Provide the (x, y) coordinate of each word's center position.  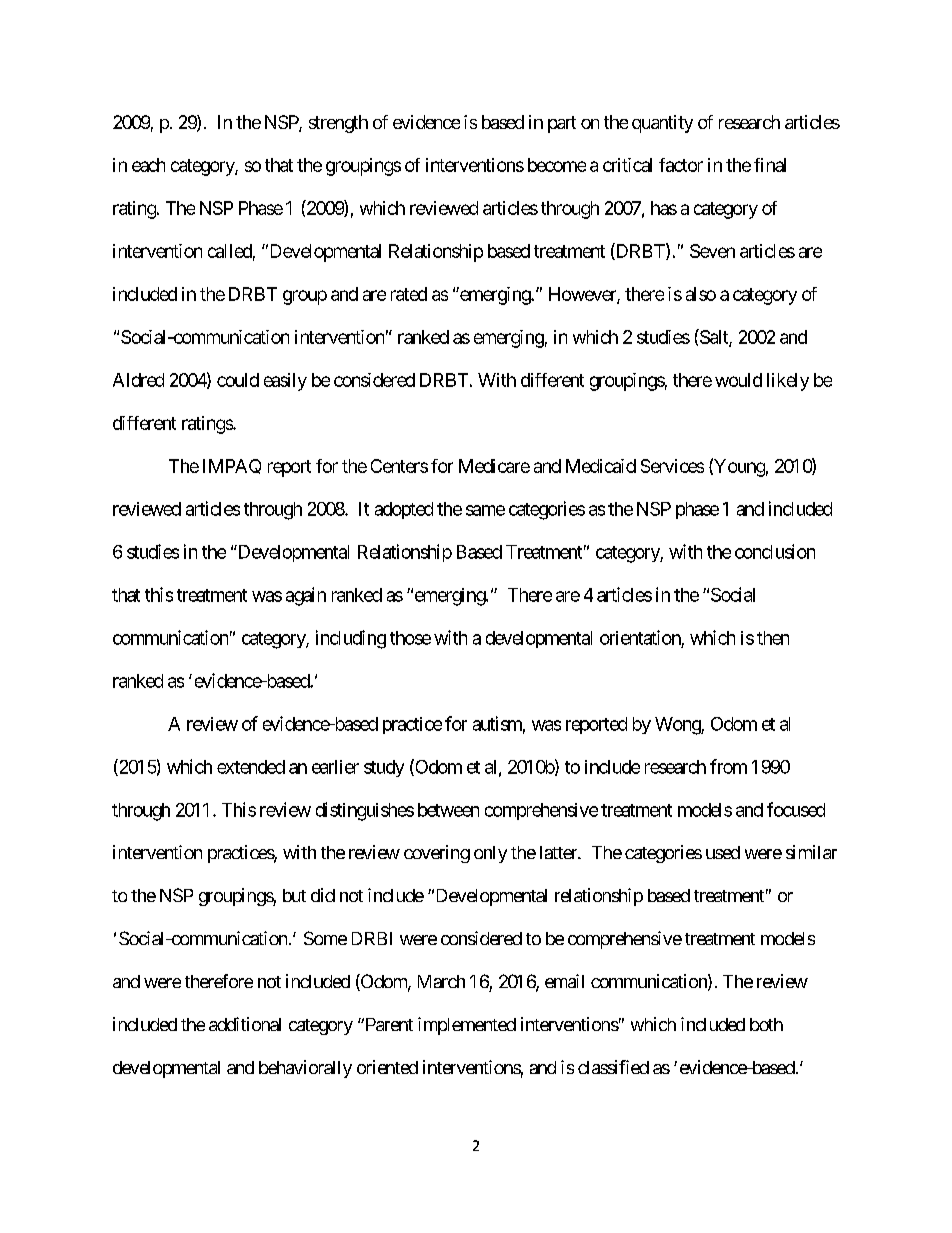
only (490, 854)
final (770, 165)
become (557, 165)
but (294, 895)
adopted (404, 510)
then (773, 638)
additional (245, 1024)
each (148, 165)
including (351, 639)
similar (811, 852)
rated (409, 294)
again (306, 596)
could (238, 380)
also (701, 294)
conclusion (775, 551)
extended (251, 767)
